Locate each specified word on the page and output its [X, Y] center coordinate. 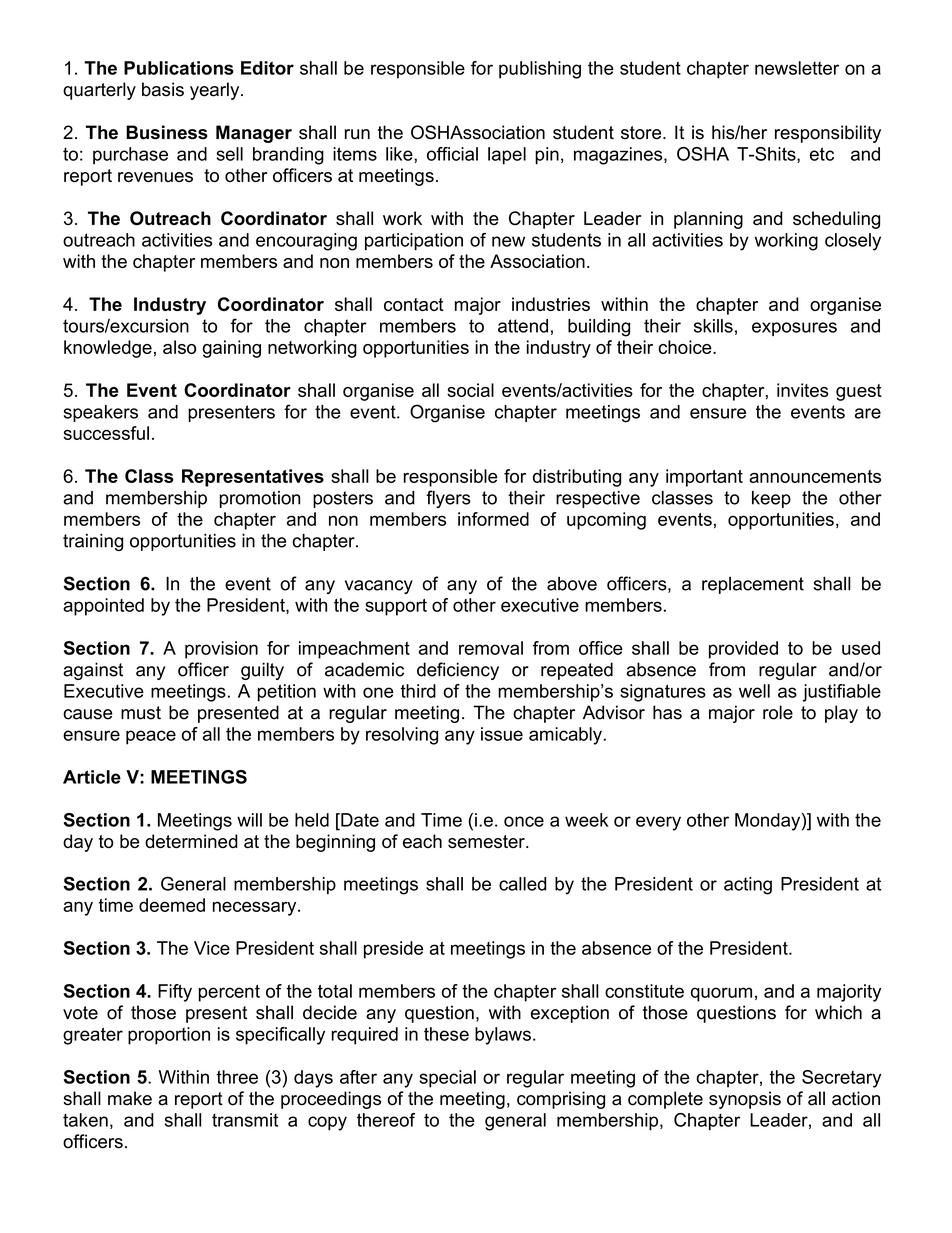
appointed [103, 607]
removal [491, 648]
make [130, 1098]
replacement [753, 585]
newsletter [797, 68]
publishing [540, 70]
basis [163, 89]
